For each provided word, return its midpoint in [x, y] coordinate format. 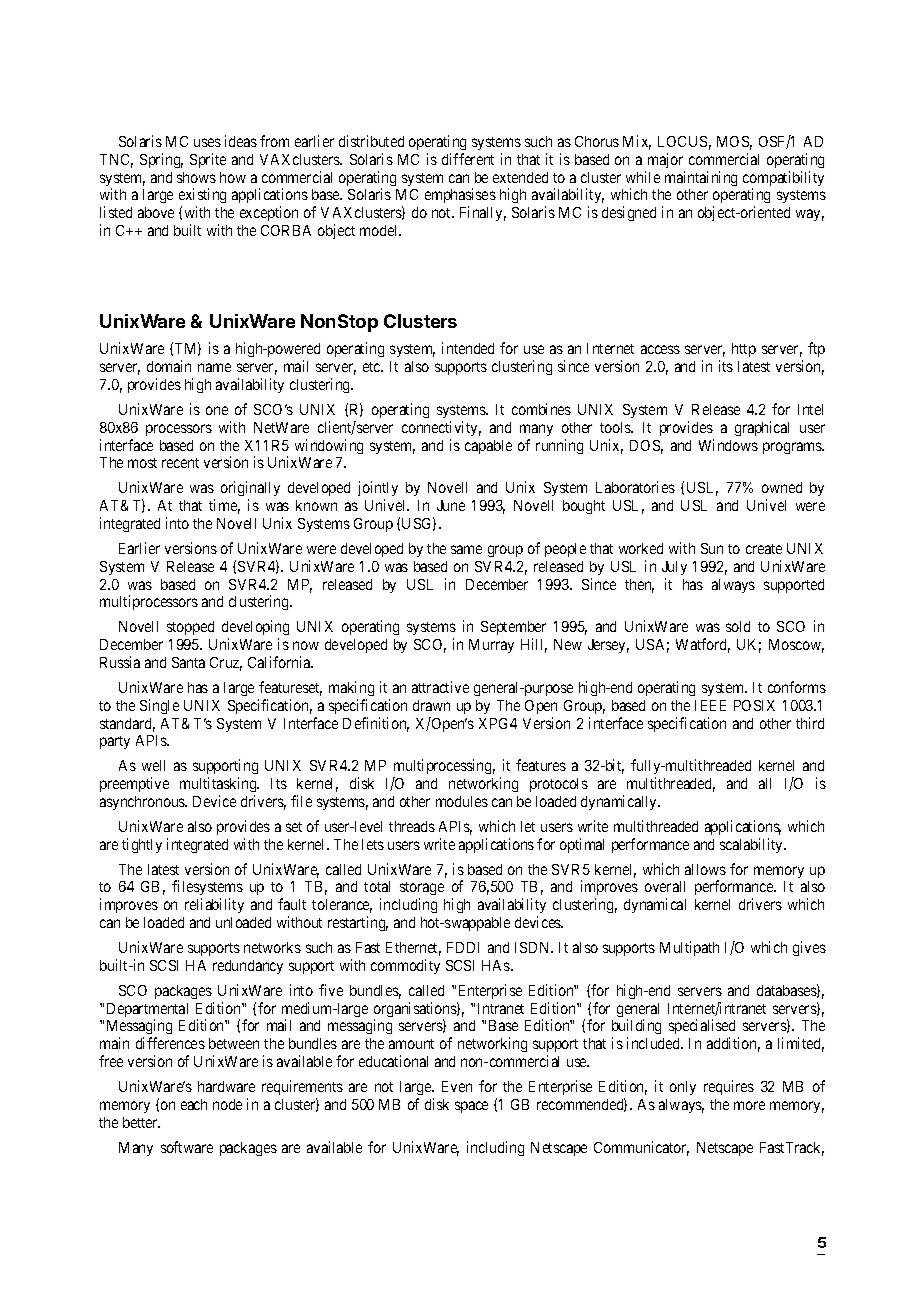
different [468, 159]
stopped [190, 628]
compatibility [783, 180]
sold [738, 626]
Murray [491, 646]
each [194, 1104]
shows [196, 177]
